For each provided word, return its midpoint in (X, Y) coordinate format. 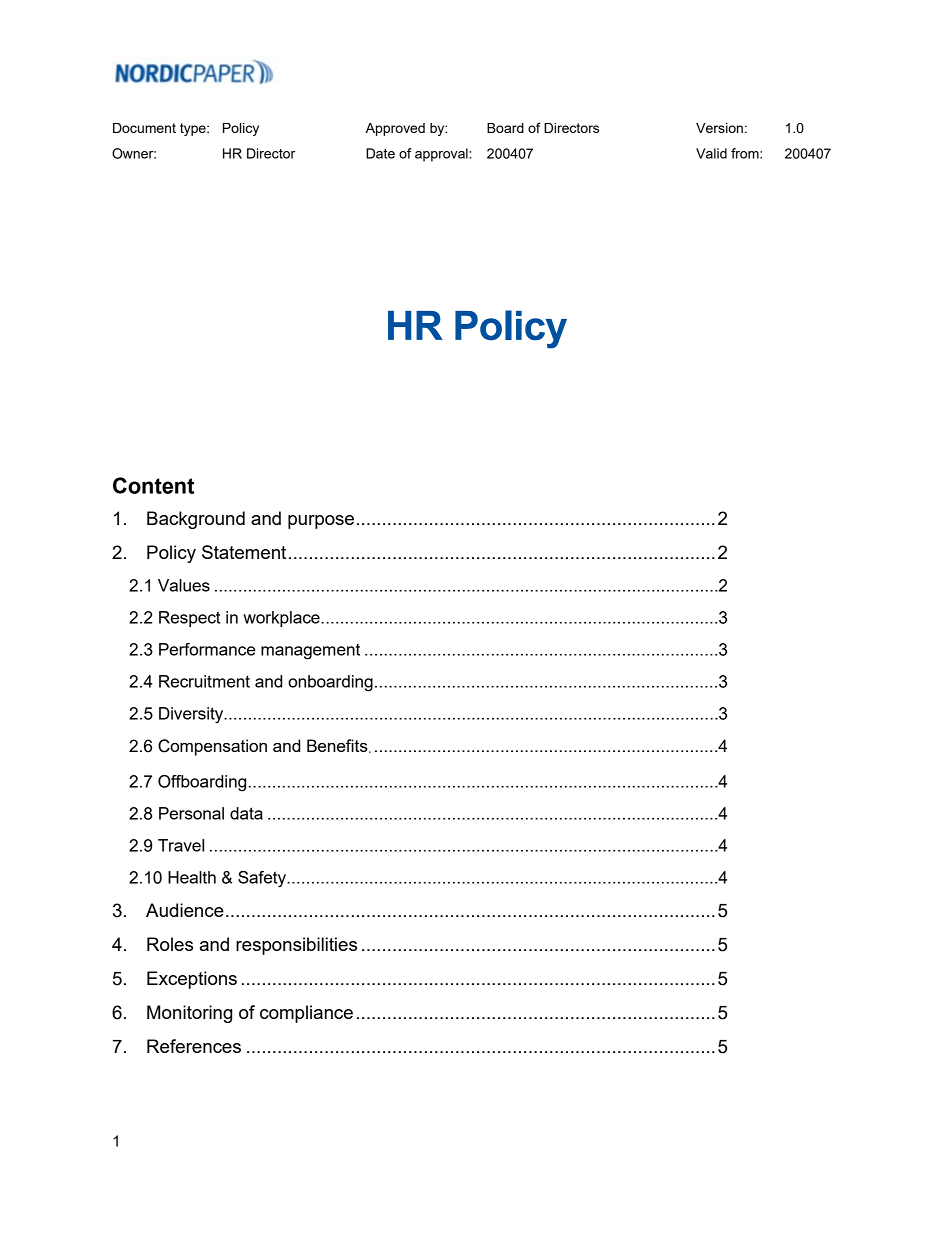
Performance (207, 649)
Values (184, 585)
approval (442, 155)
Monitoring (189, 1014)
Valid (711, 153)
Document (144, 128)
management (310, 651)
